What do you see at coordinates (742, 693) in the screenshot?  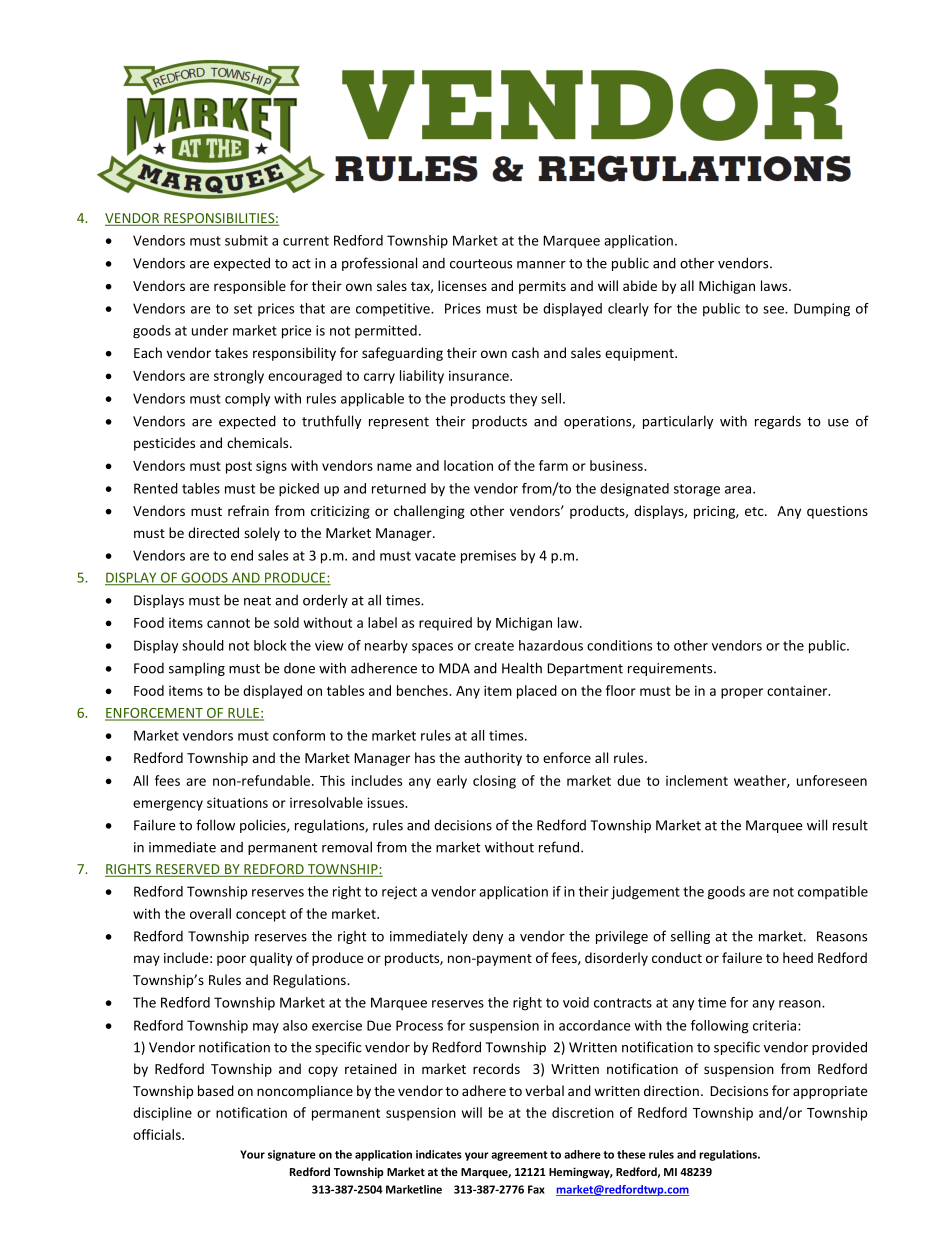 I see `proper` at bounding box center [742, 693].
